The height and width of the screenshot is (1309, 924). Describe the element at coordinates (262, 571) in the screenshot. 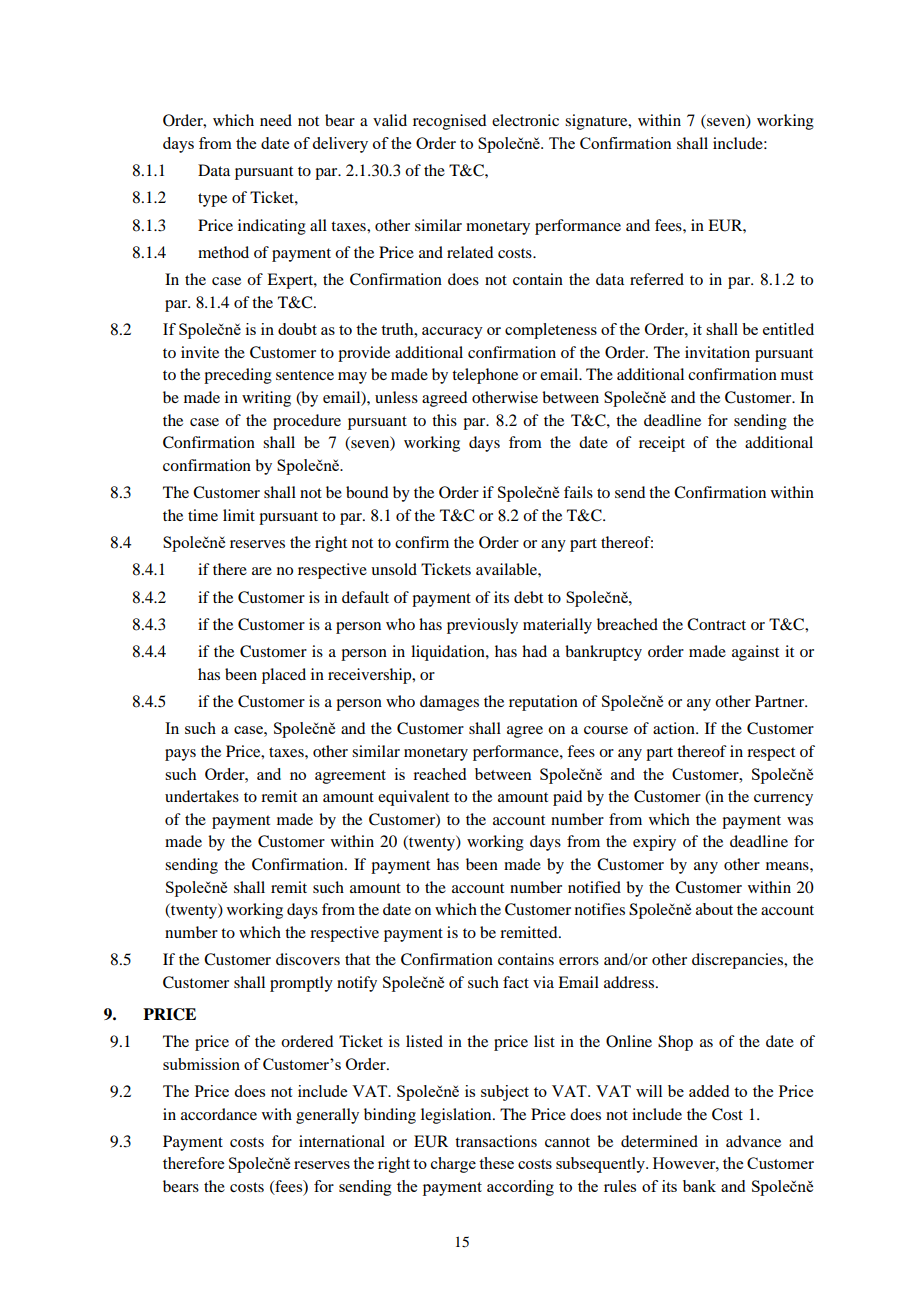

I see `are` at that location.
